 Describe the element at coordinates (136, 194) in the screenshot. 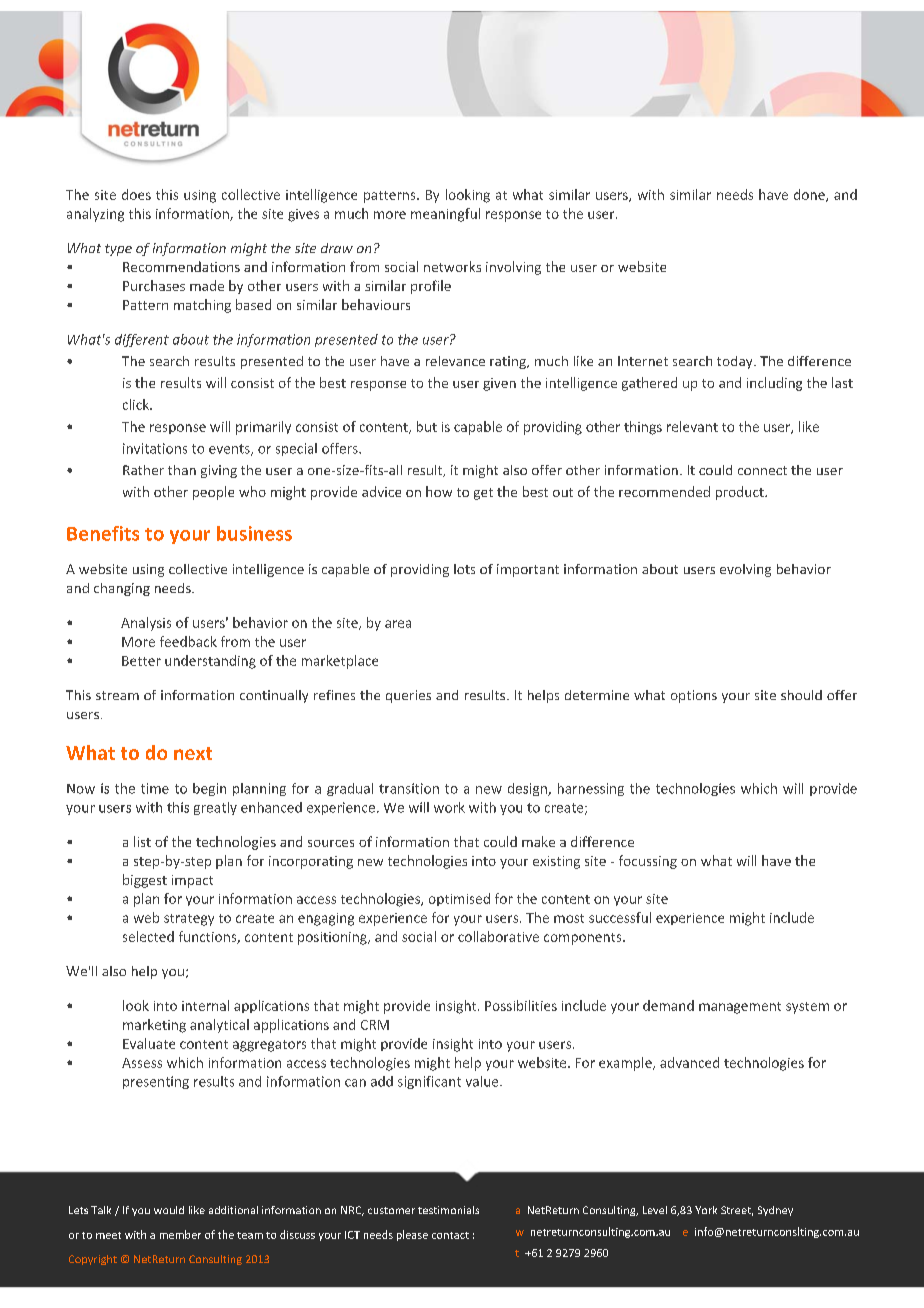

I see `does` at that location.
